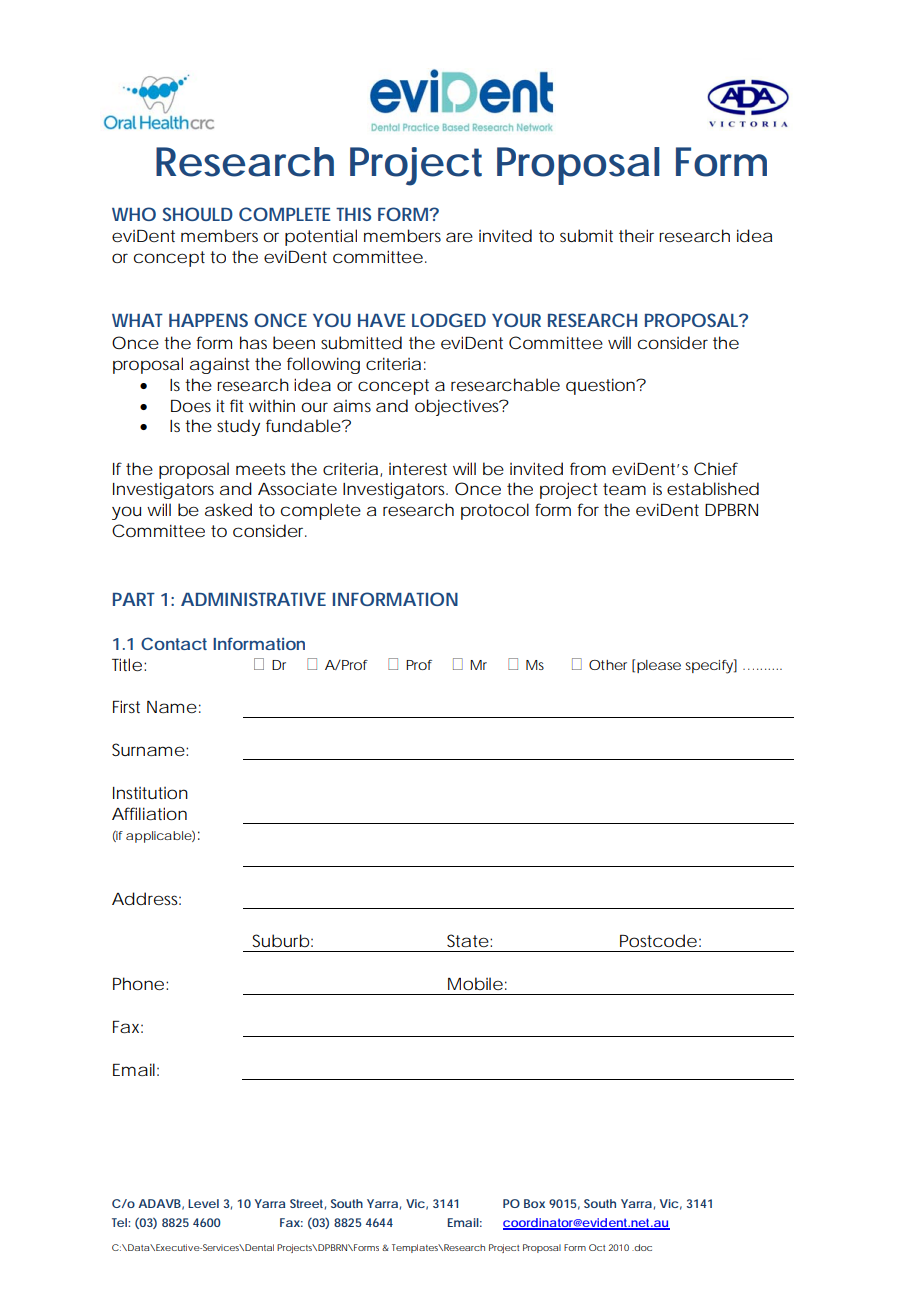 This screenshot has height=1308, width=924. Describe the element at coordinates (203, 1203) in the screenshot. I see `Level` at that location.
